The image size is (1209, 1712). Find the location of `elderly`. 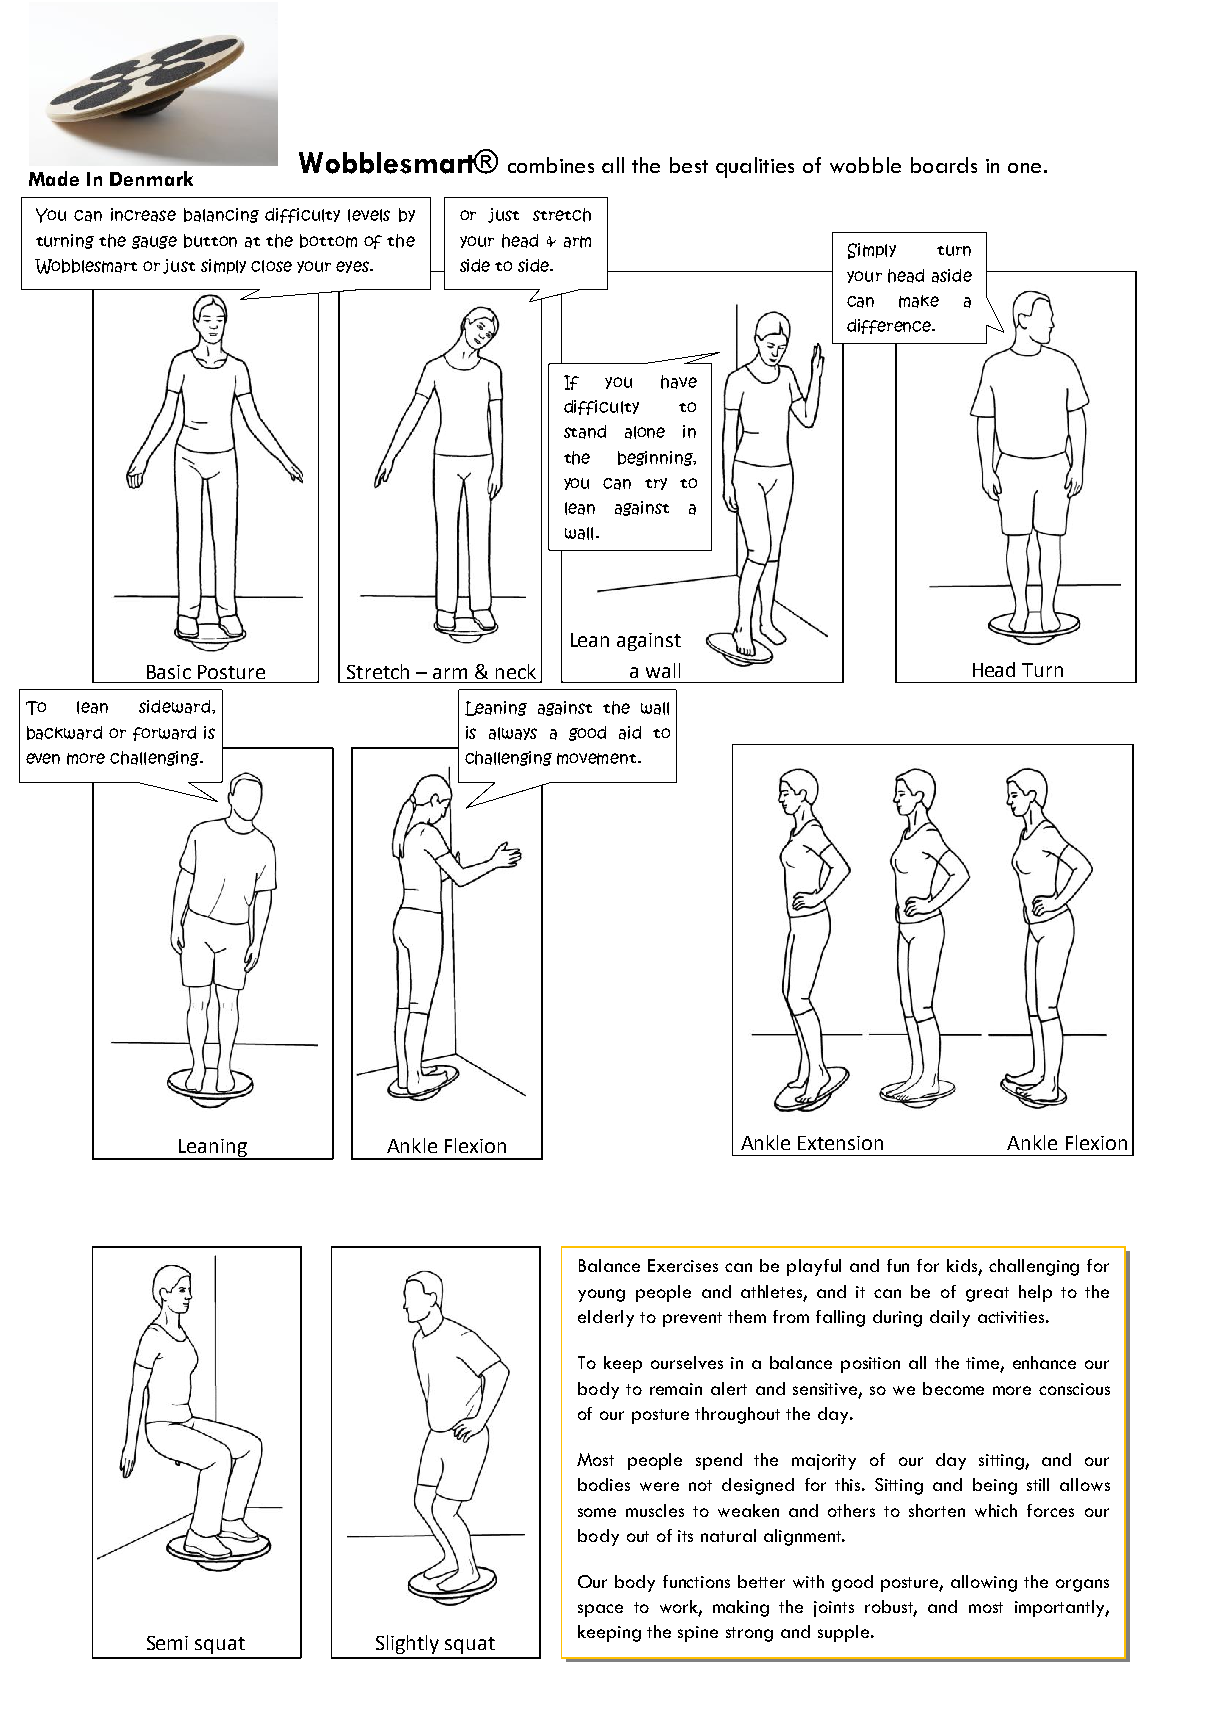

elderly is located at coordinates (606, 1318).
